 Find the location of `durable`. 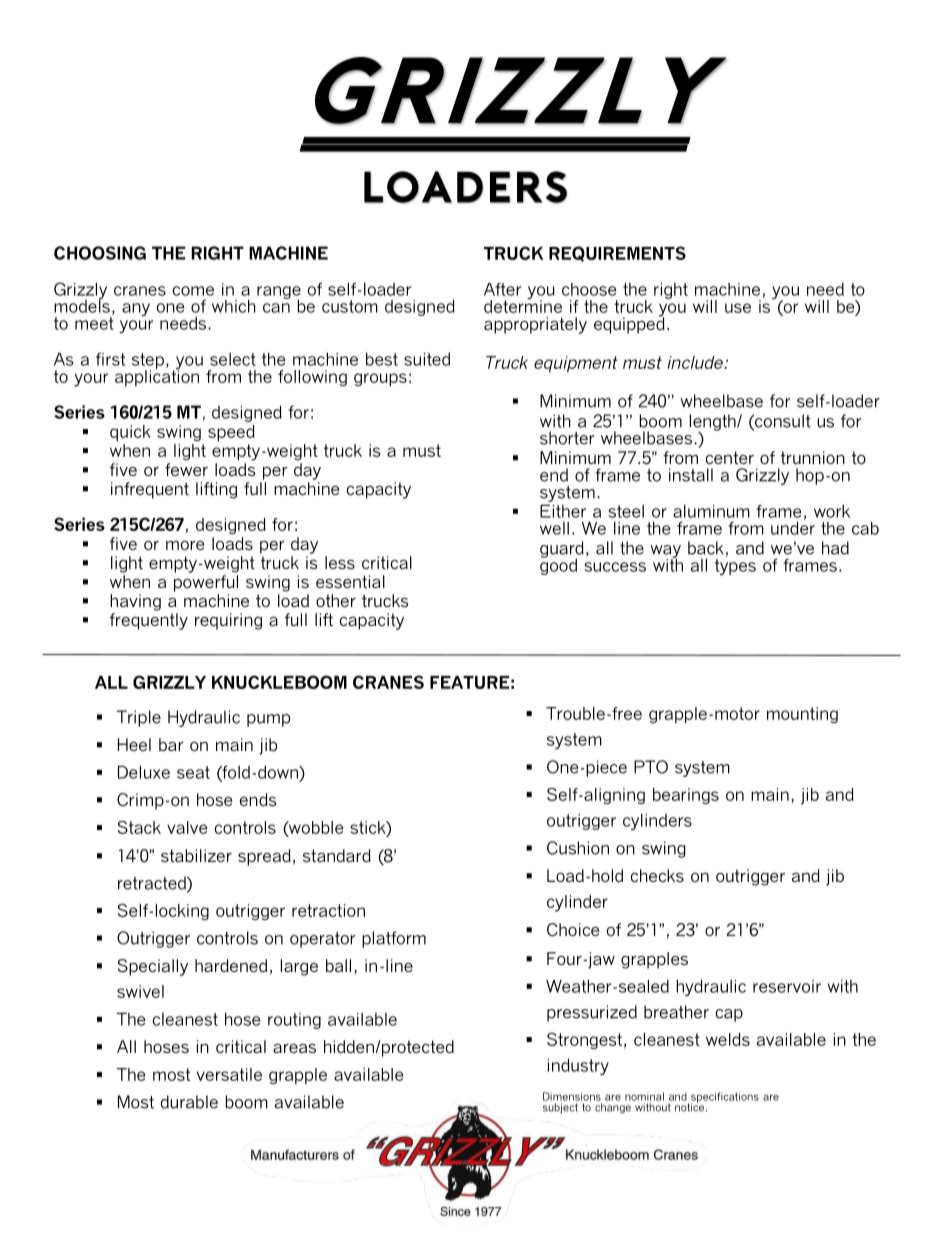

durable is located at coordinates (189, 1102).
